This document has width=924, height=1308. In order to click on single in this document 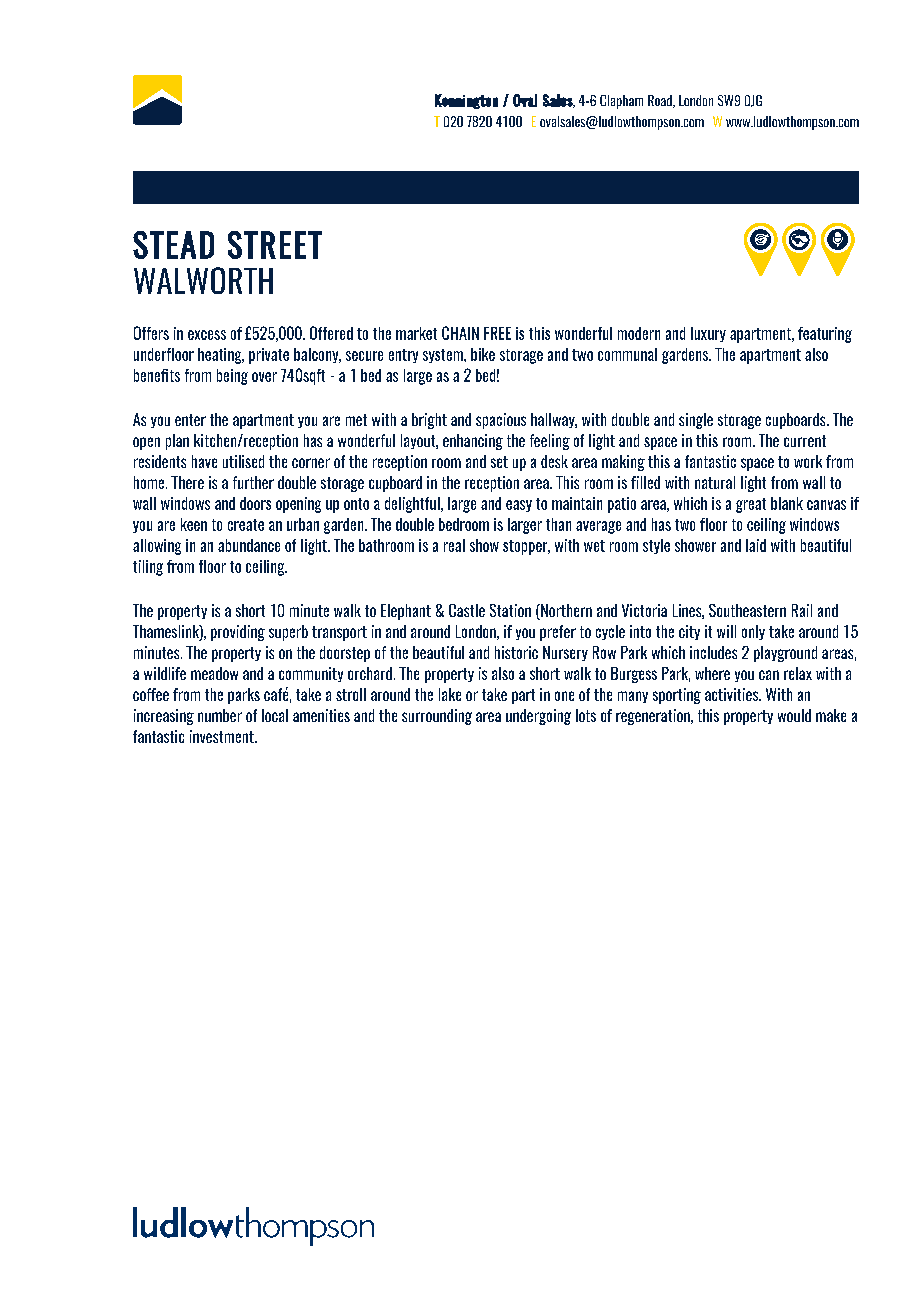, I will do `click(696, 421)`.
